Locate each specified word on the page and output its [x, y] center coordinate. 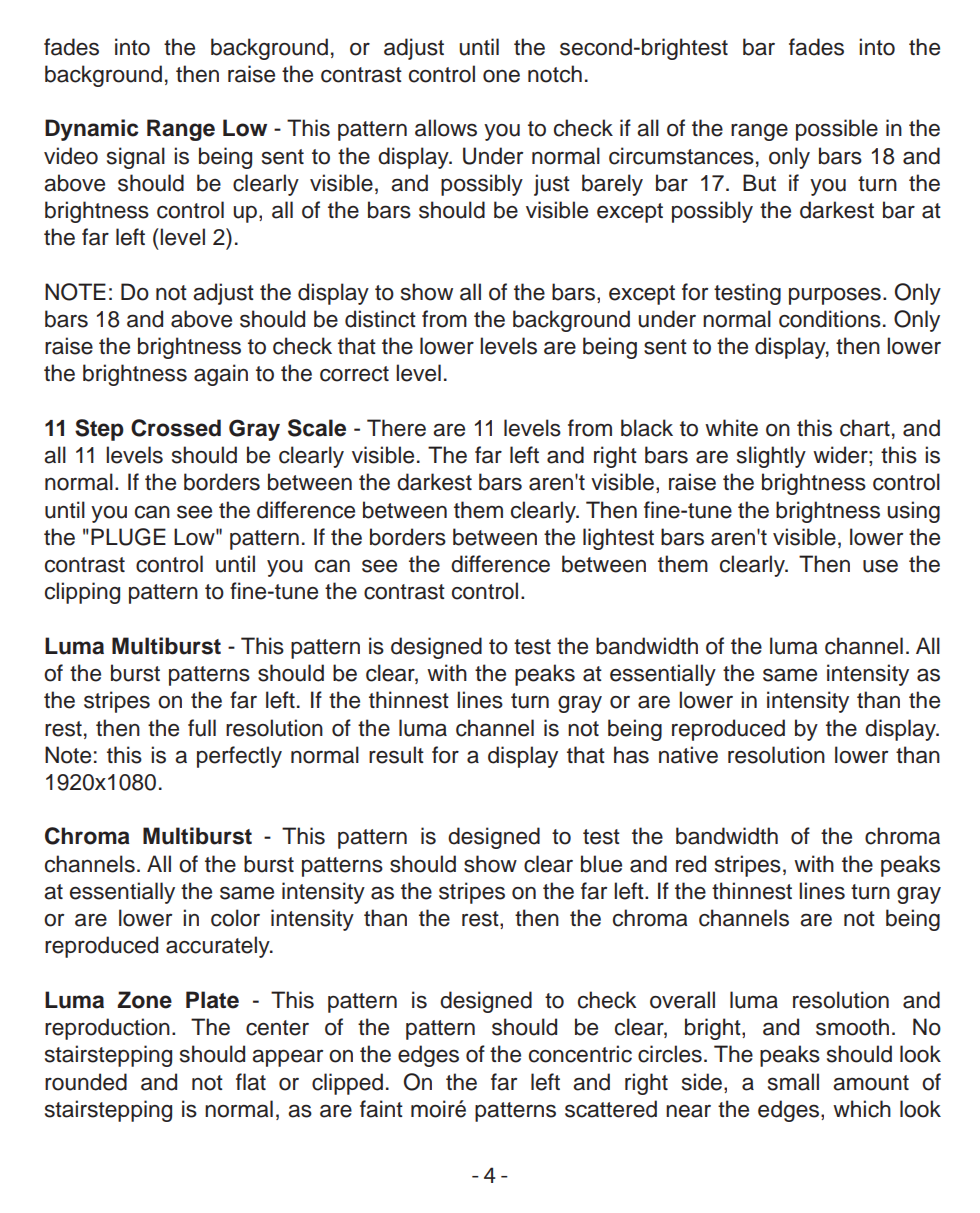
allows [446, 128]
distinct [380, 319]
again [221, 375]
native [688, 755]
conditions [830, 319]
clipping [82, 593]
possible [837, 130]
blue [601, 864]
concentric [580, 1054]
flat [251, 1082]
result [396, 755]
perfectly [239, 757]
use [880, 566]
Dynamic [92, 130]
